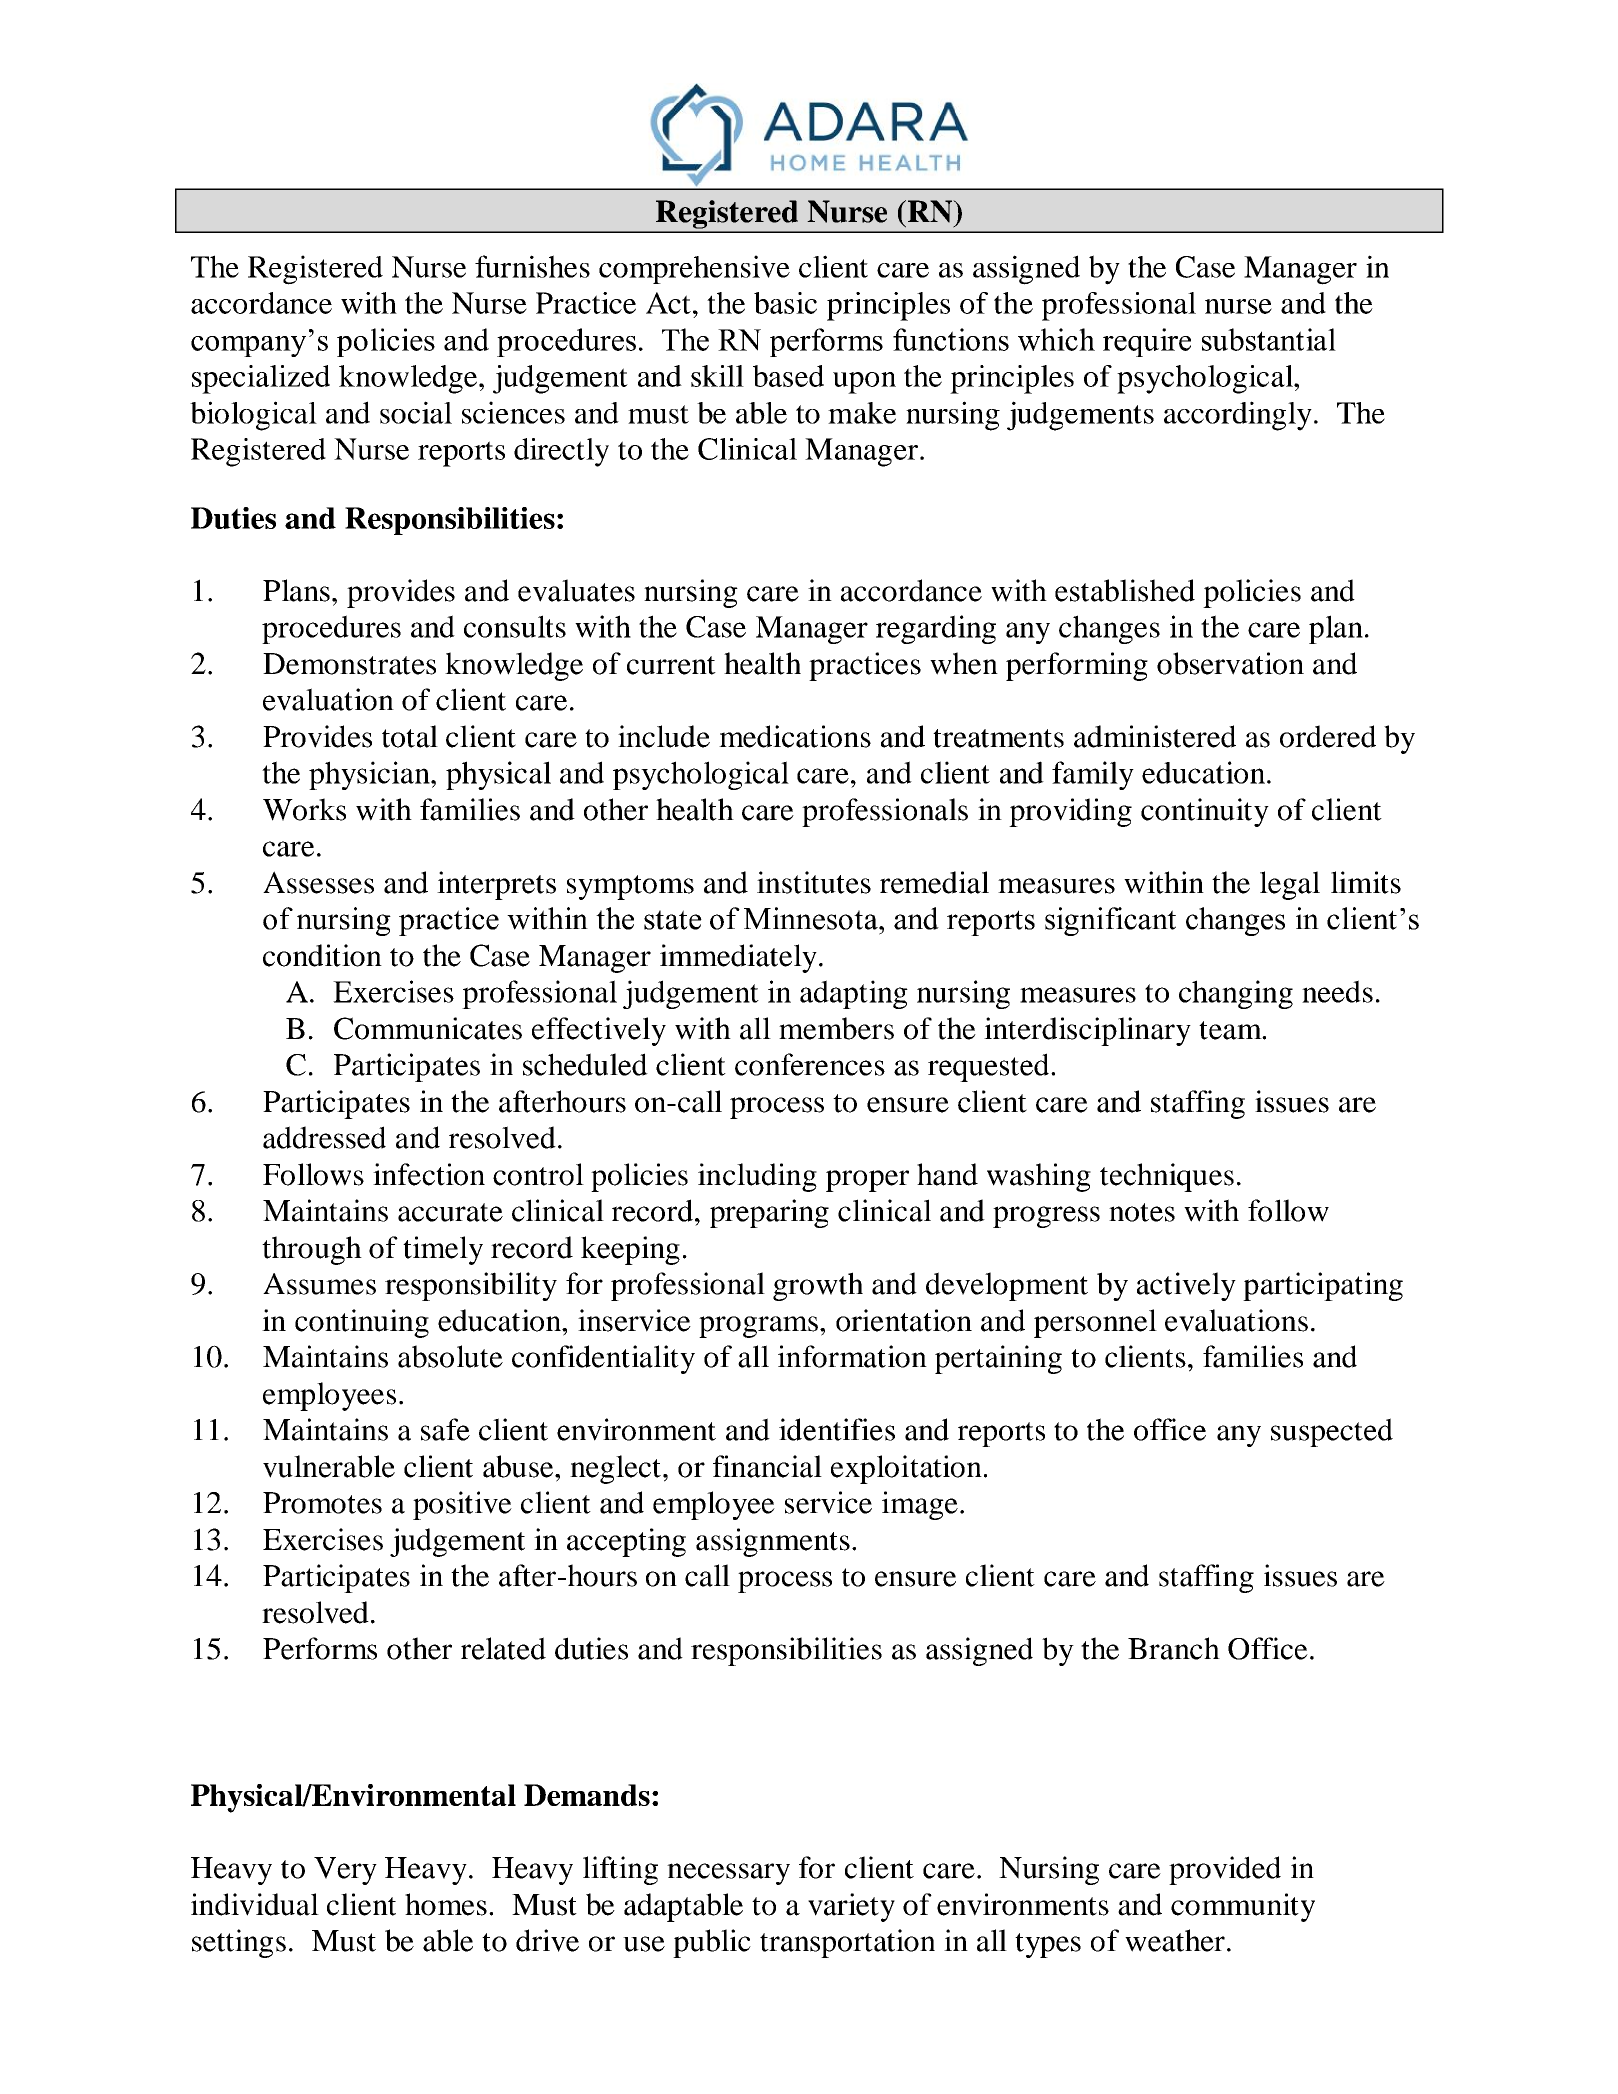 Image resolution: width=1618 pixels, height=2094 pixels. I want to click on continuity, so click(1205, 812).
